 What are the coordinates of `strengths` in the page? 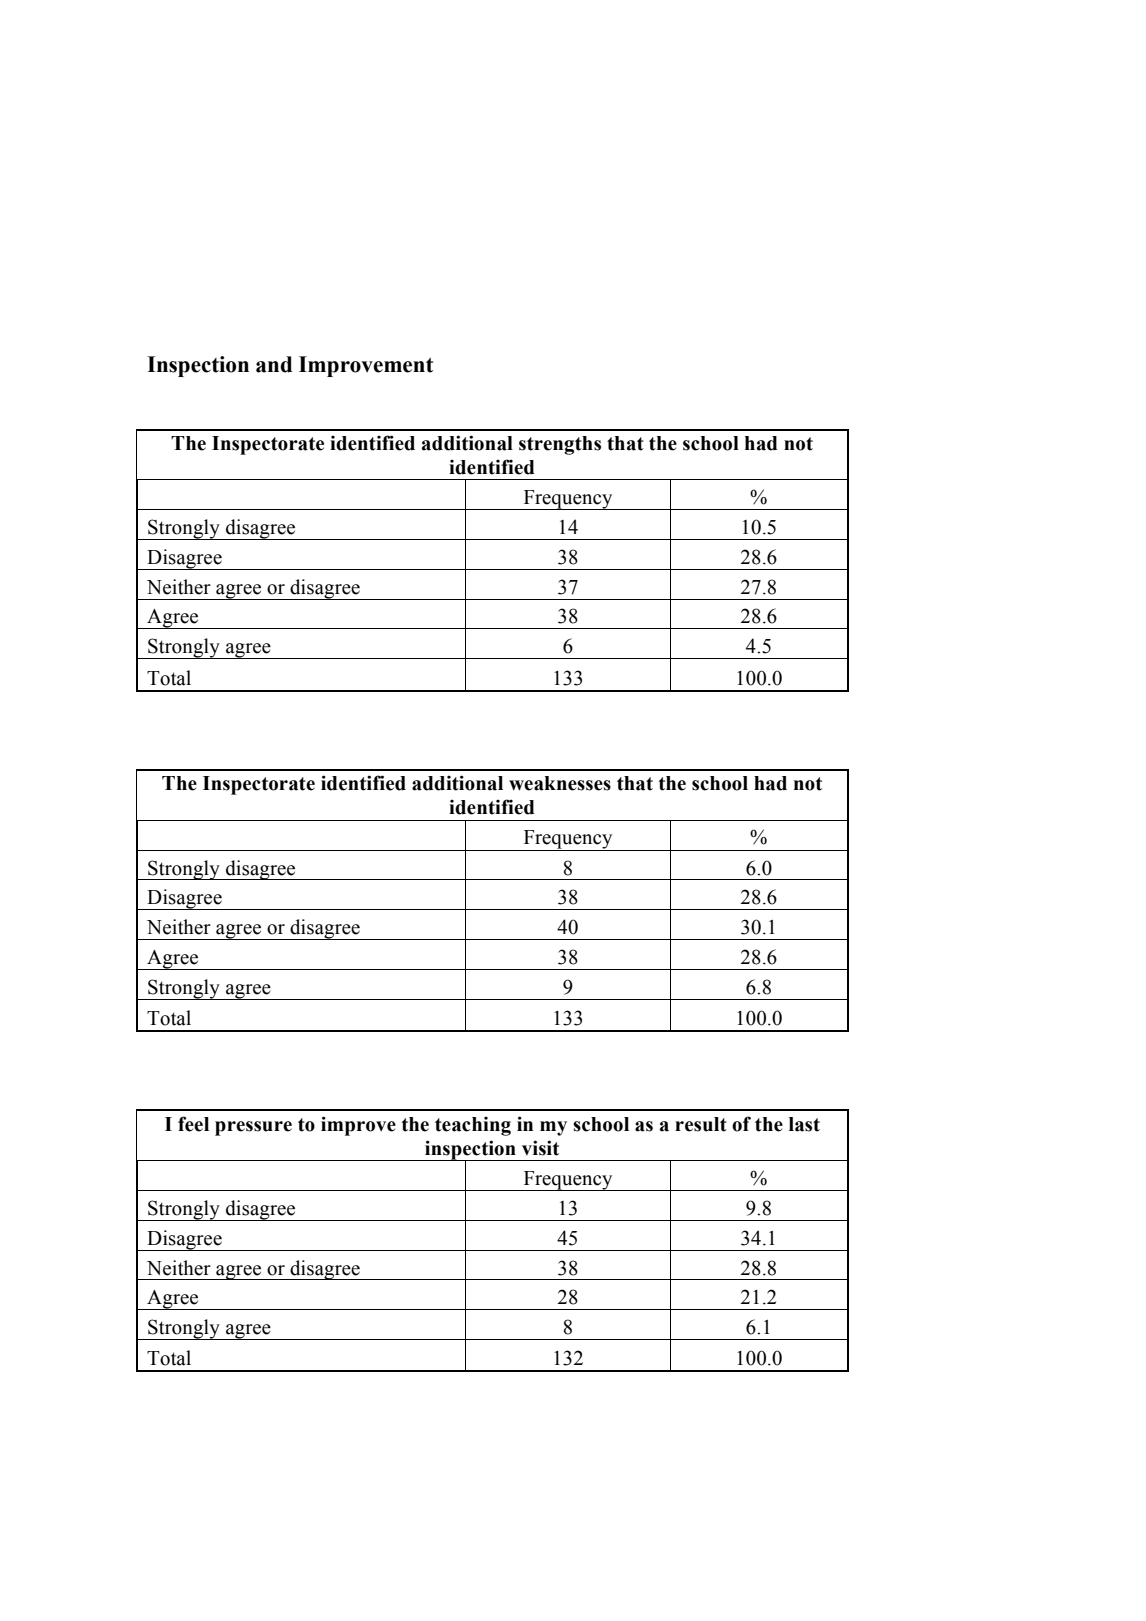 It's located at (560, 445).
